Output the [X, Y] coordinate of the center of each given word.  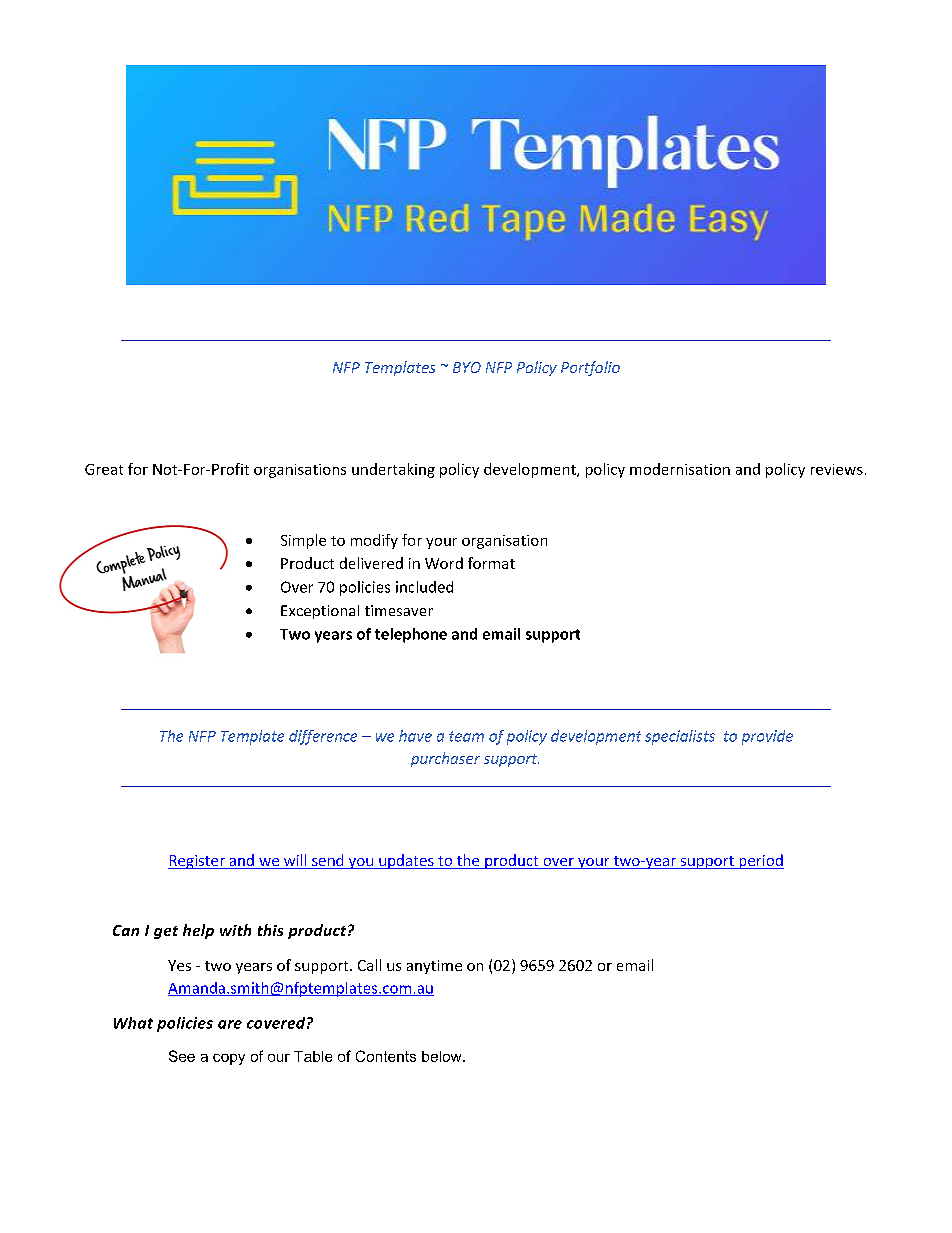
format [491, 563]
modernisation [680, 469]
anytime [434, 967]
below [443, 1056]
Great [104, 469]
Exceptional [320, 612]
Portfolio [590, 368]
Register [197, 862]
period [760, 861]
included [424, 587]
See [182, 1056]
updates [406, 861]
